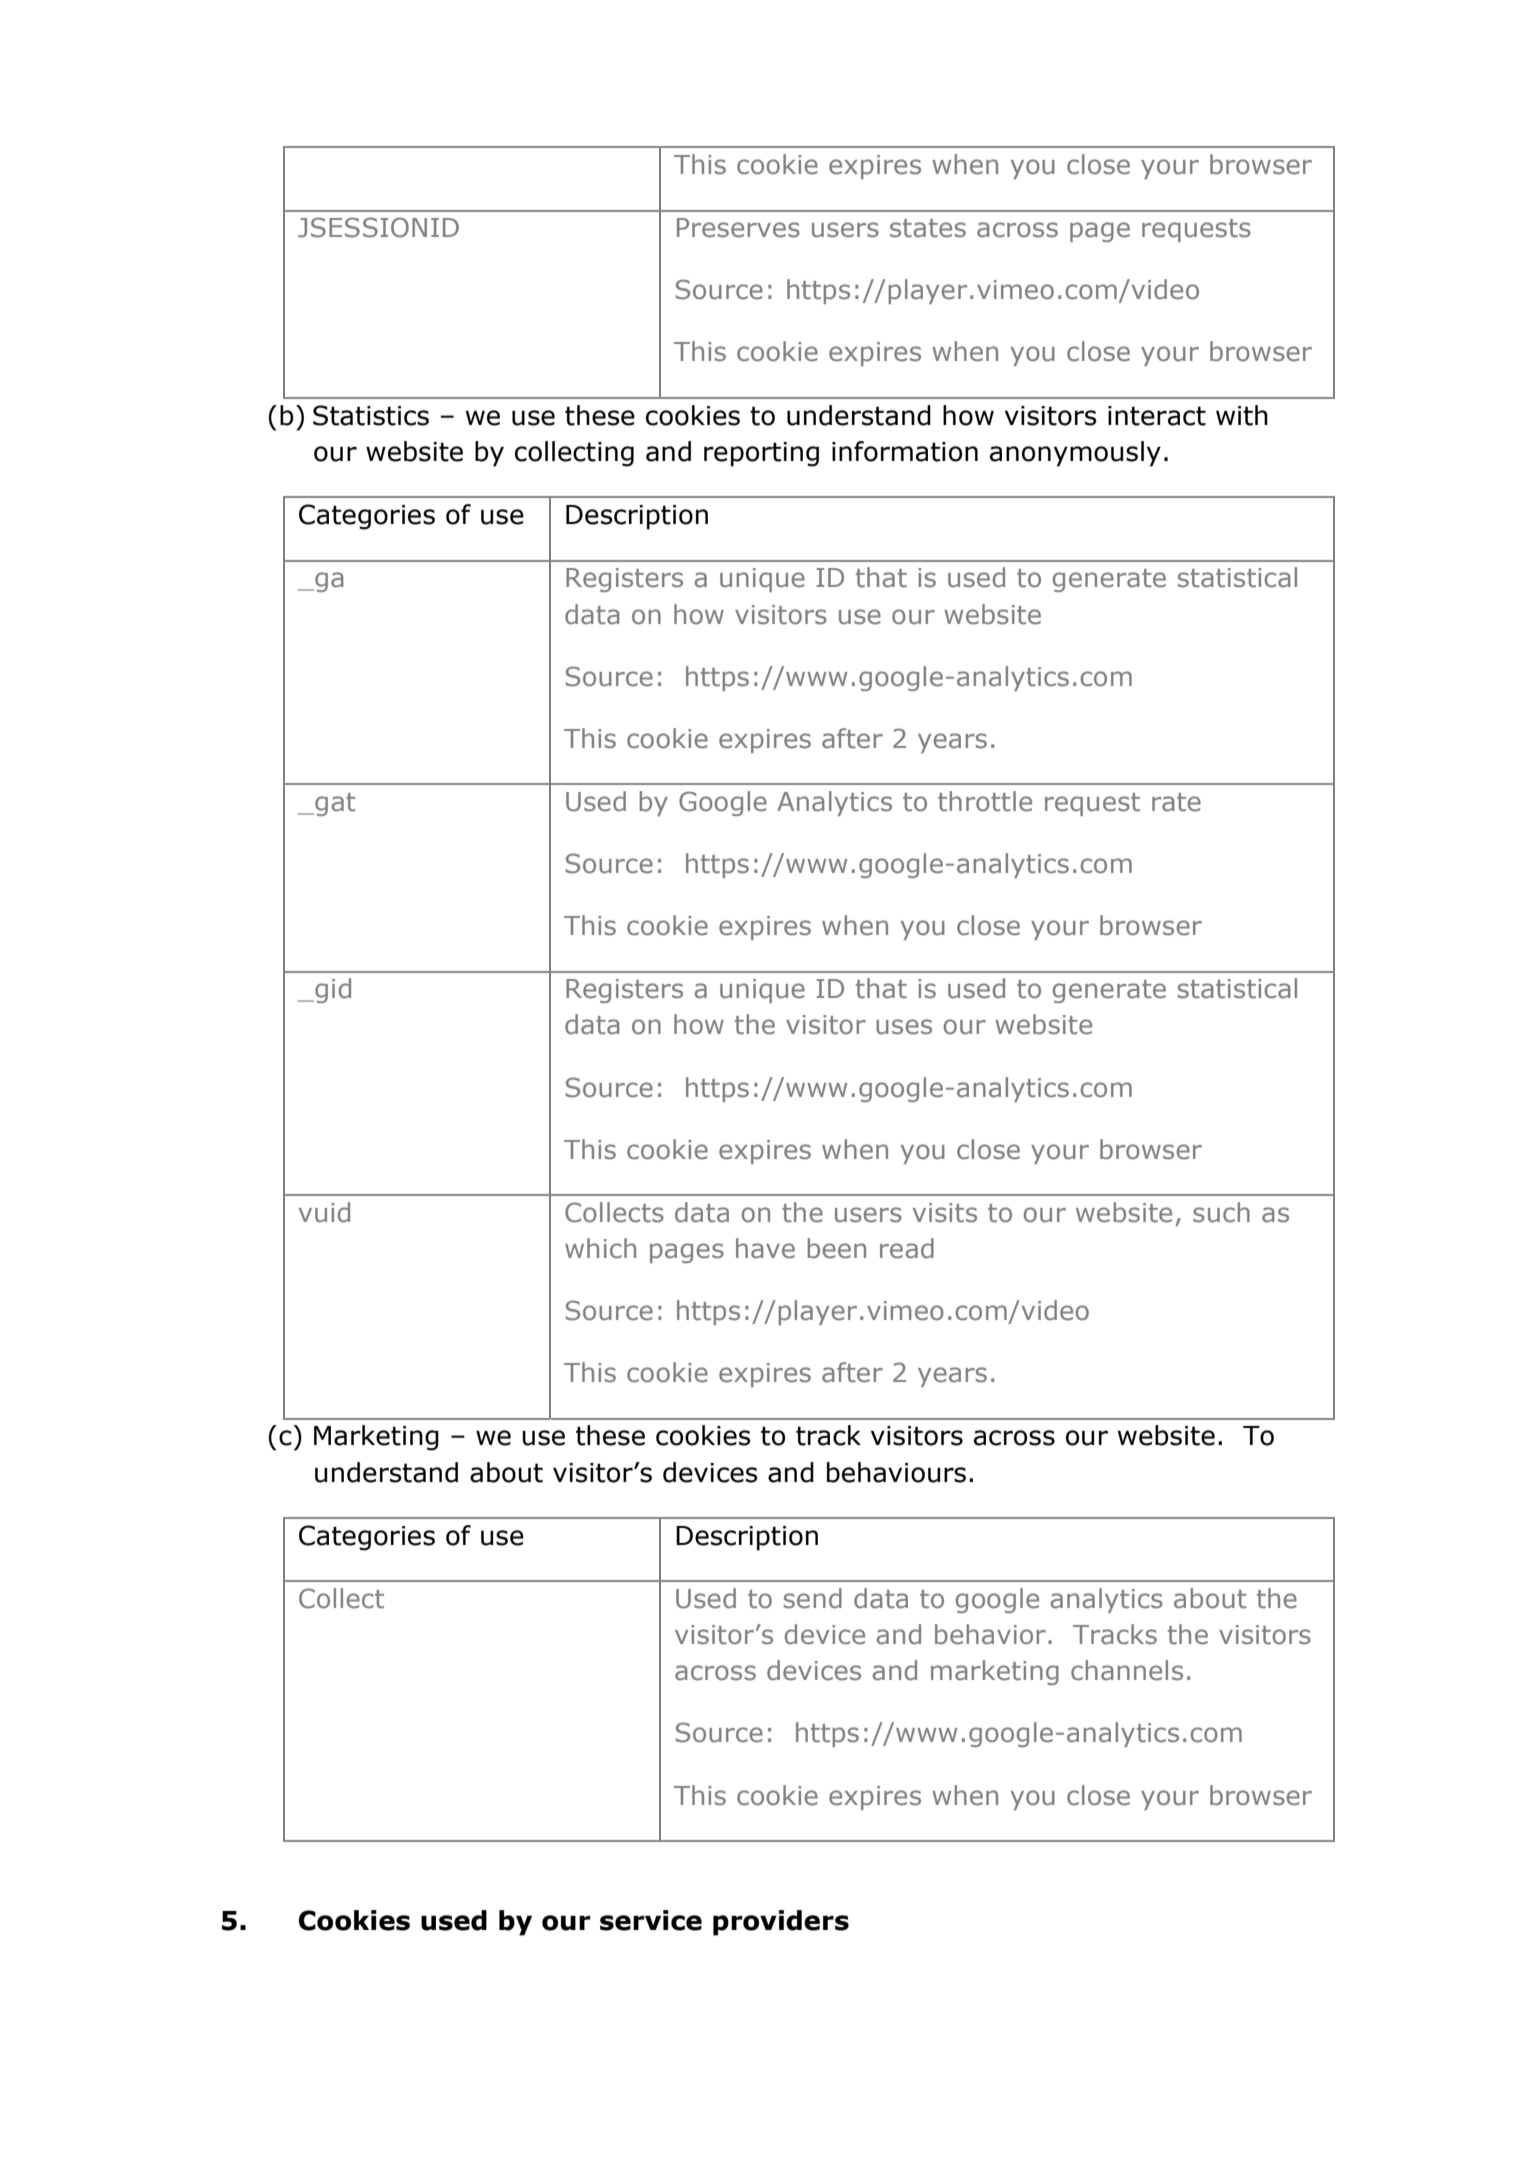  I want to click on JSESSIONID, so click(378, 227).
